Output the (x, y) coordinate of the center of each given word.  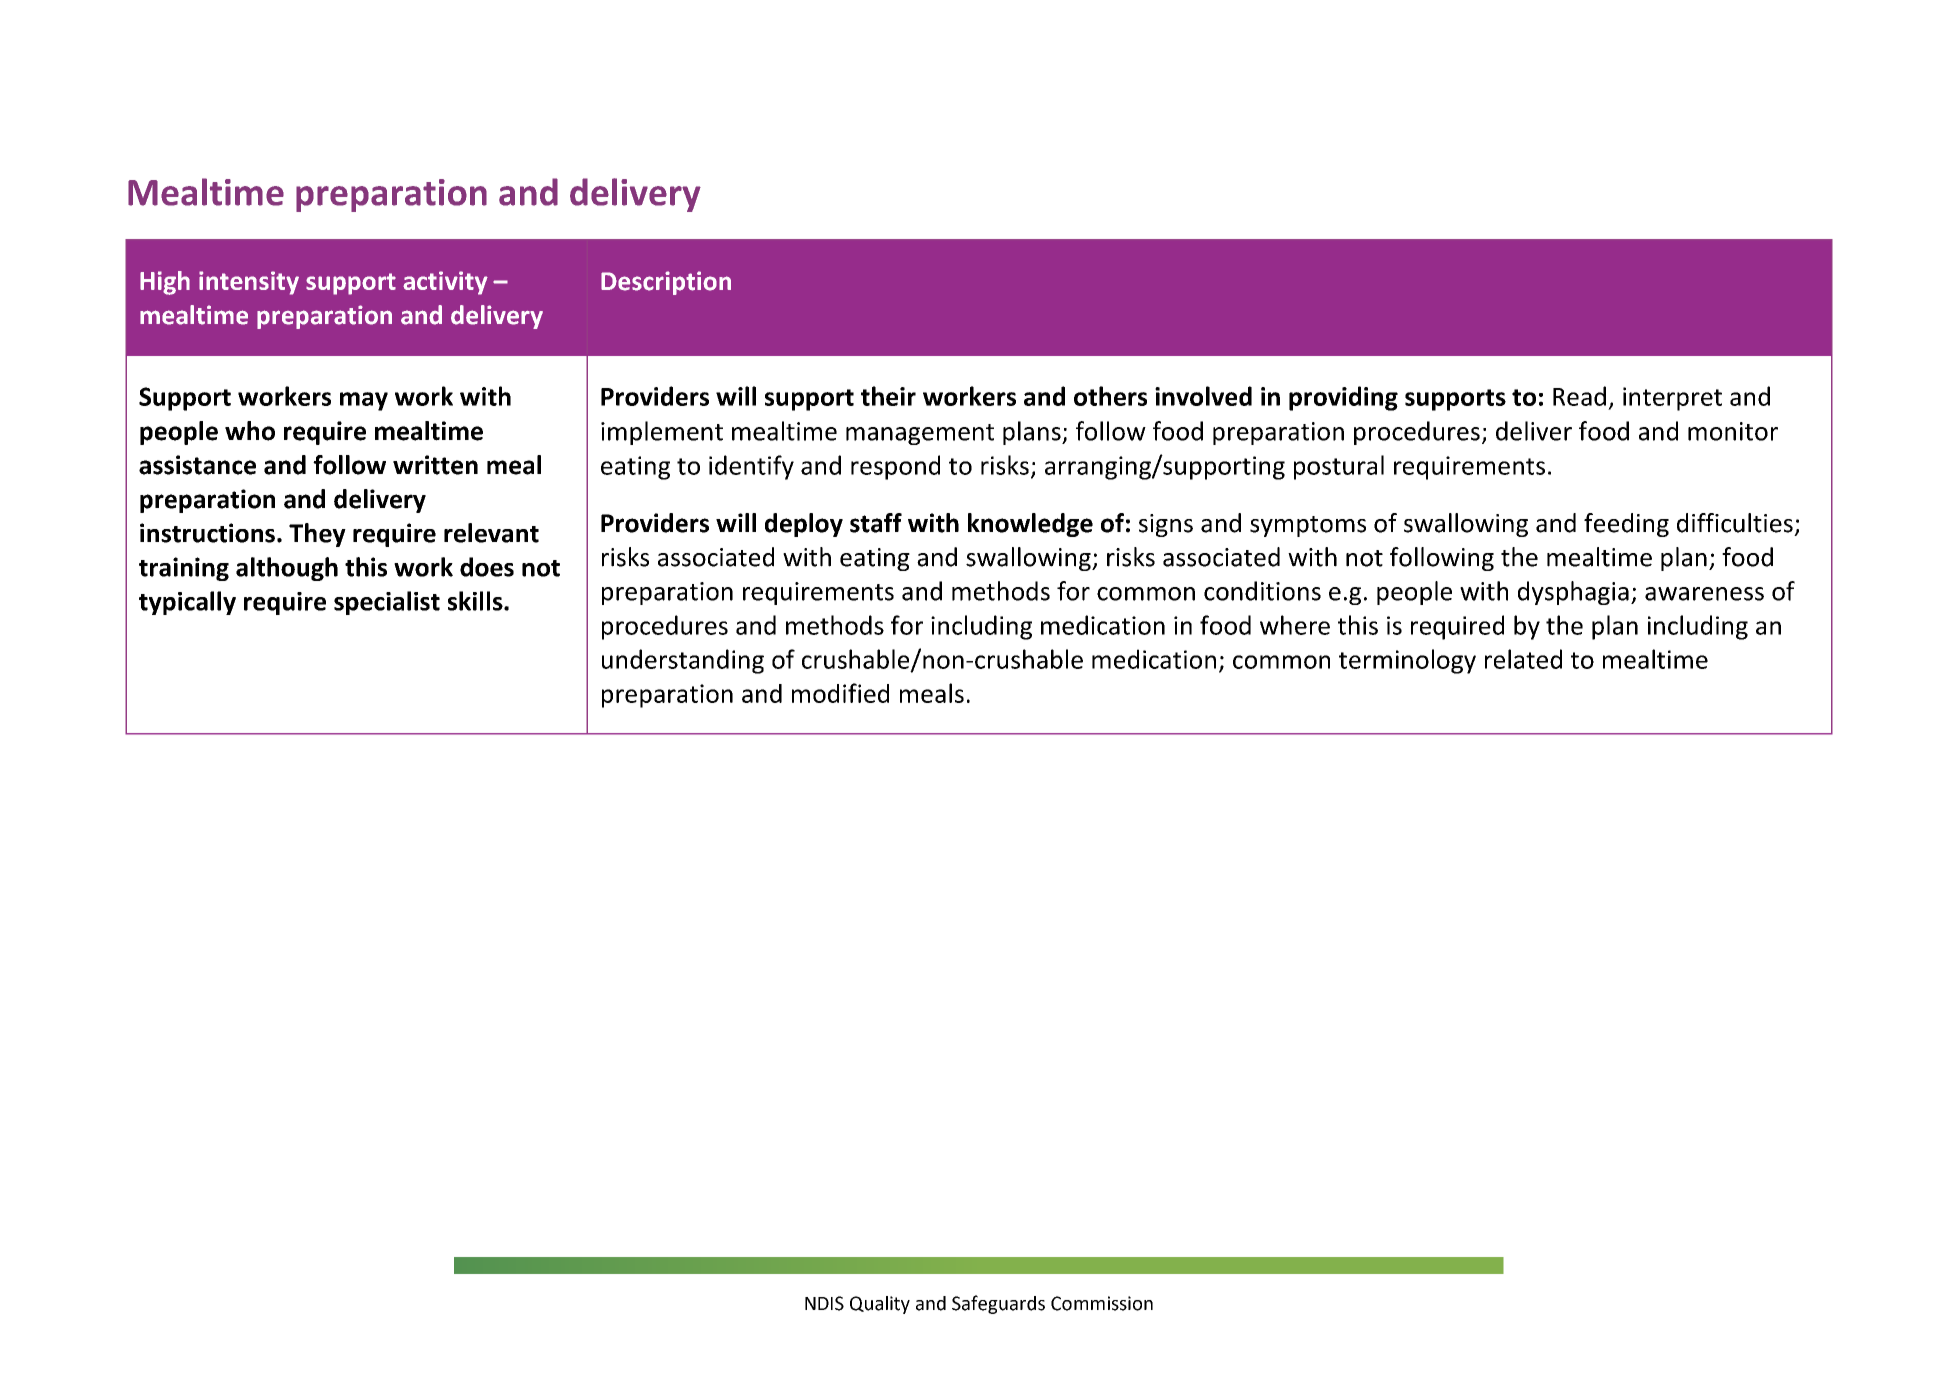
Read (1579, 396)
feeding (1626, 525)
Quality (880, 1305)
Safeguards (998, 1304)
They (317, 535)
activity (445, 283)
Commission (1102, 1303)
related (1523, 659)
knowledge (1030, 525)
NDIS (824, 1303)
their (888, 396)
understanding (683, 661)
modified (840, 693)
